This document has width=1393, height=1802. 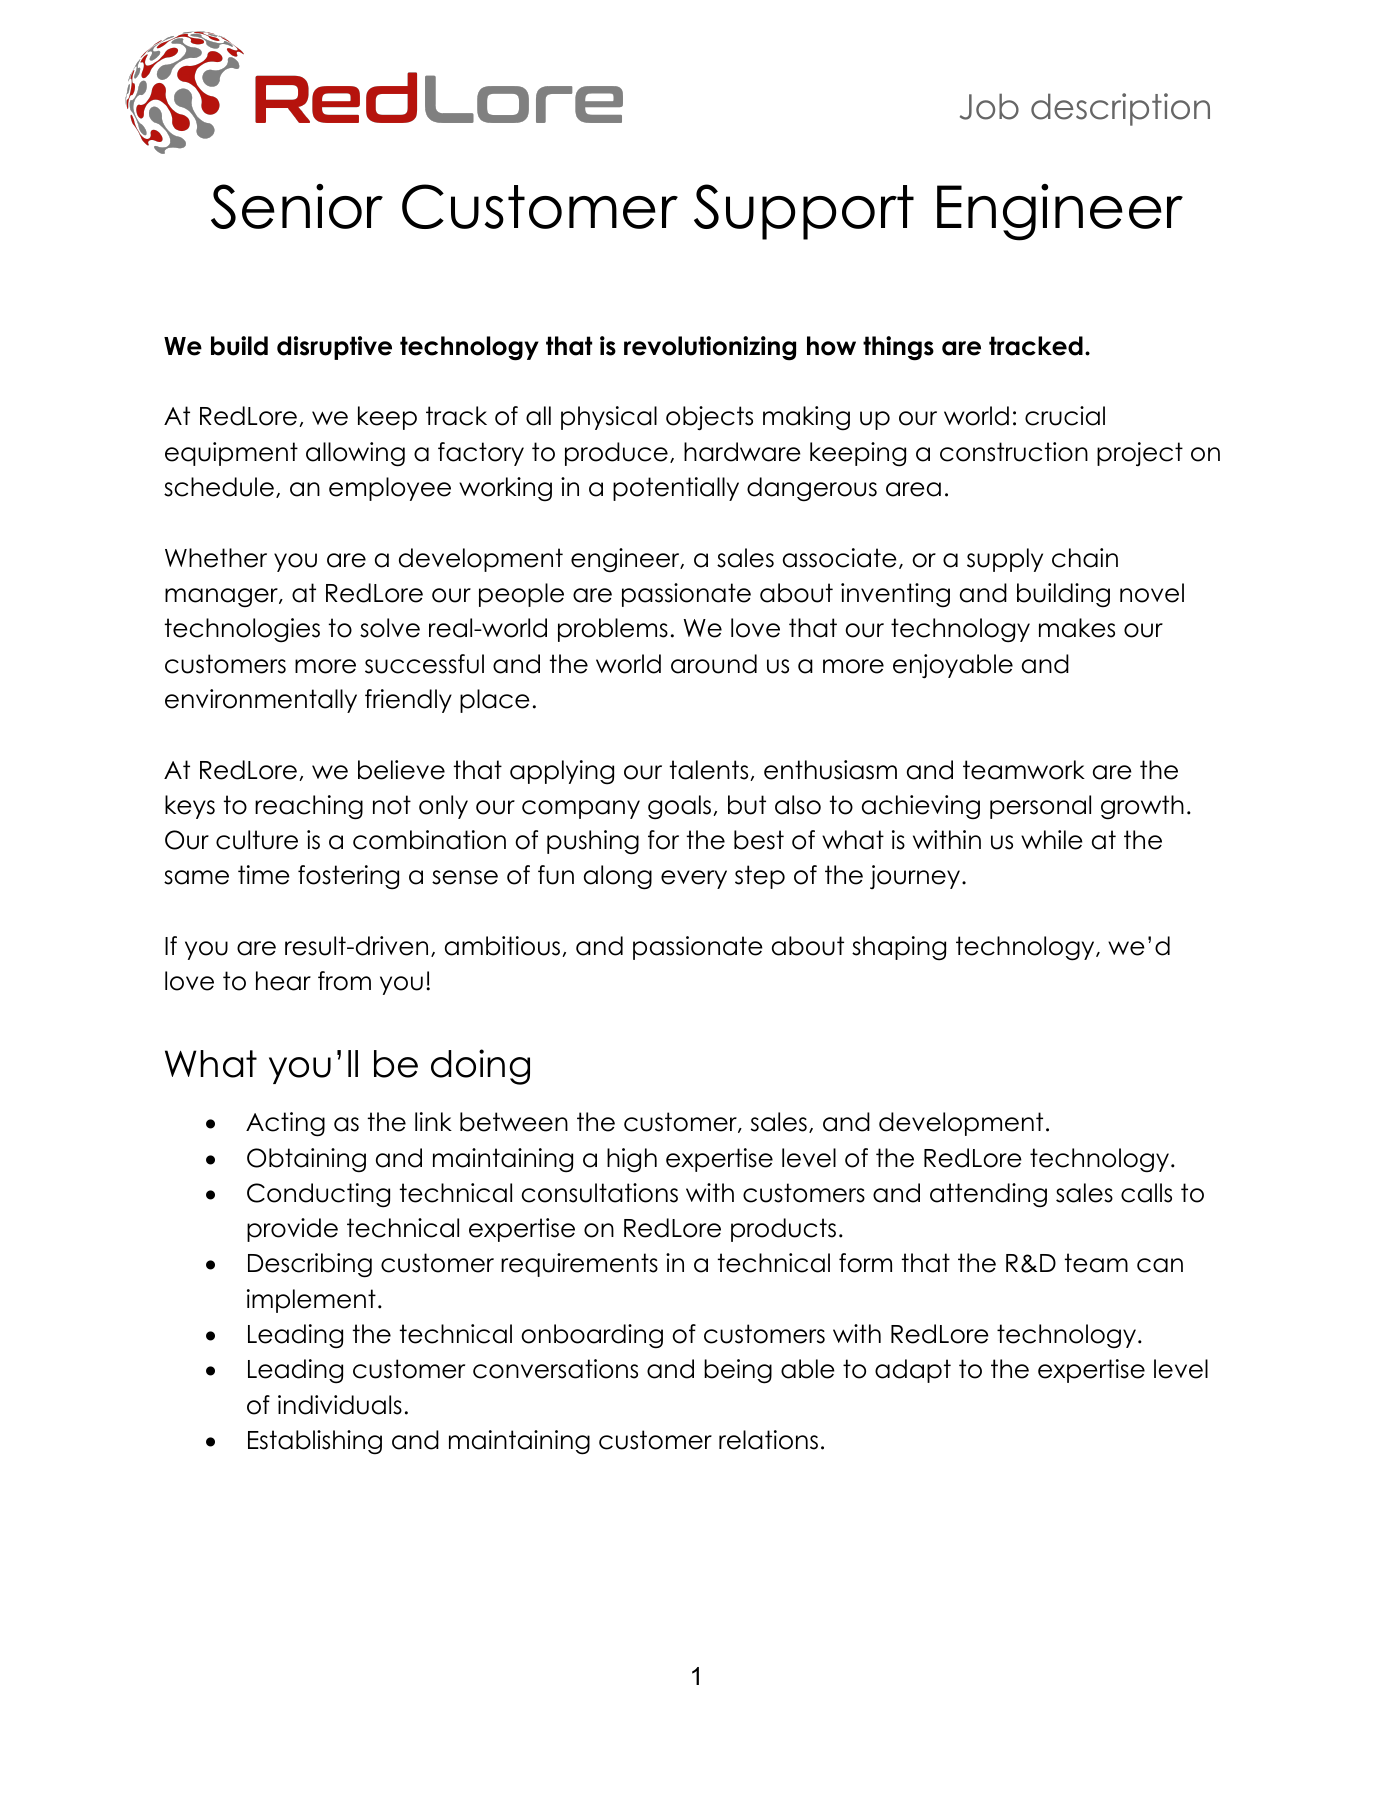 I want to click on Support, so click(x=804, y=212).
